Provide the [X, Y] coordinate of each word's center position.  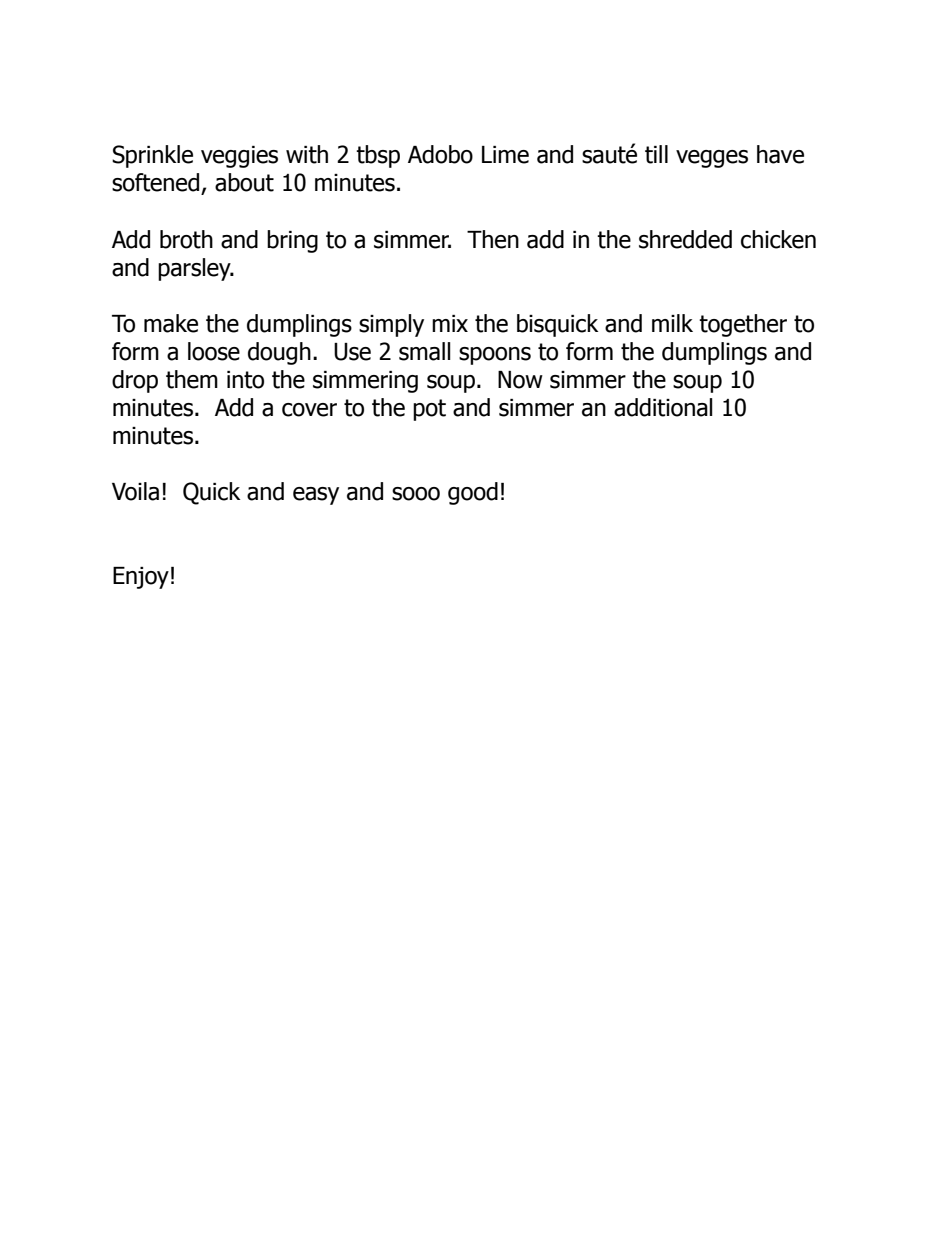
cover [309, 410]
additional [663, 407]
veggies [239, 157]
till [656, 154]
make [171, 323]
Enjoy [141, 578]
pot [429, 410]
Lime [505, 155]
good [473, 493]
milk [672, 323]
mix [450, 323]
